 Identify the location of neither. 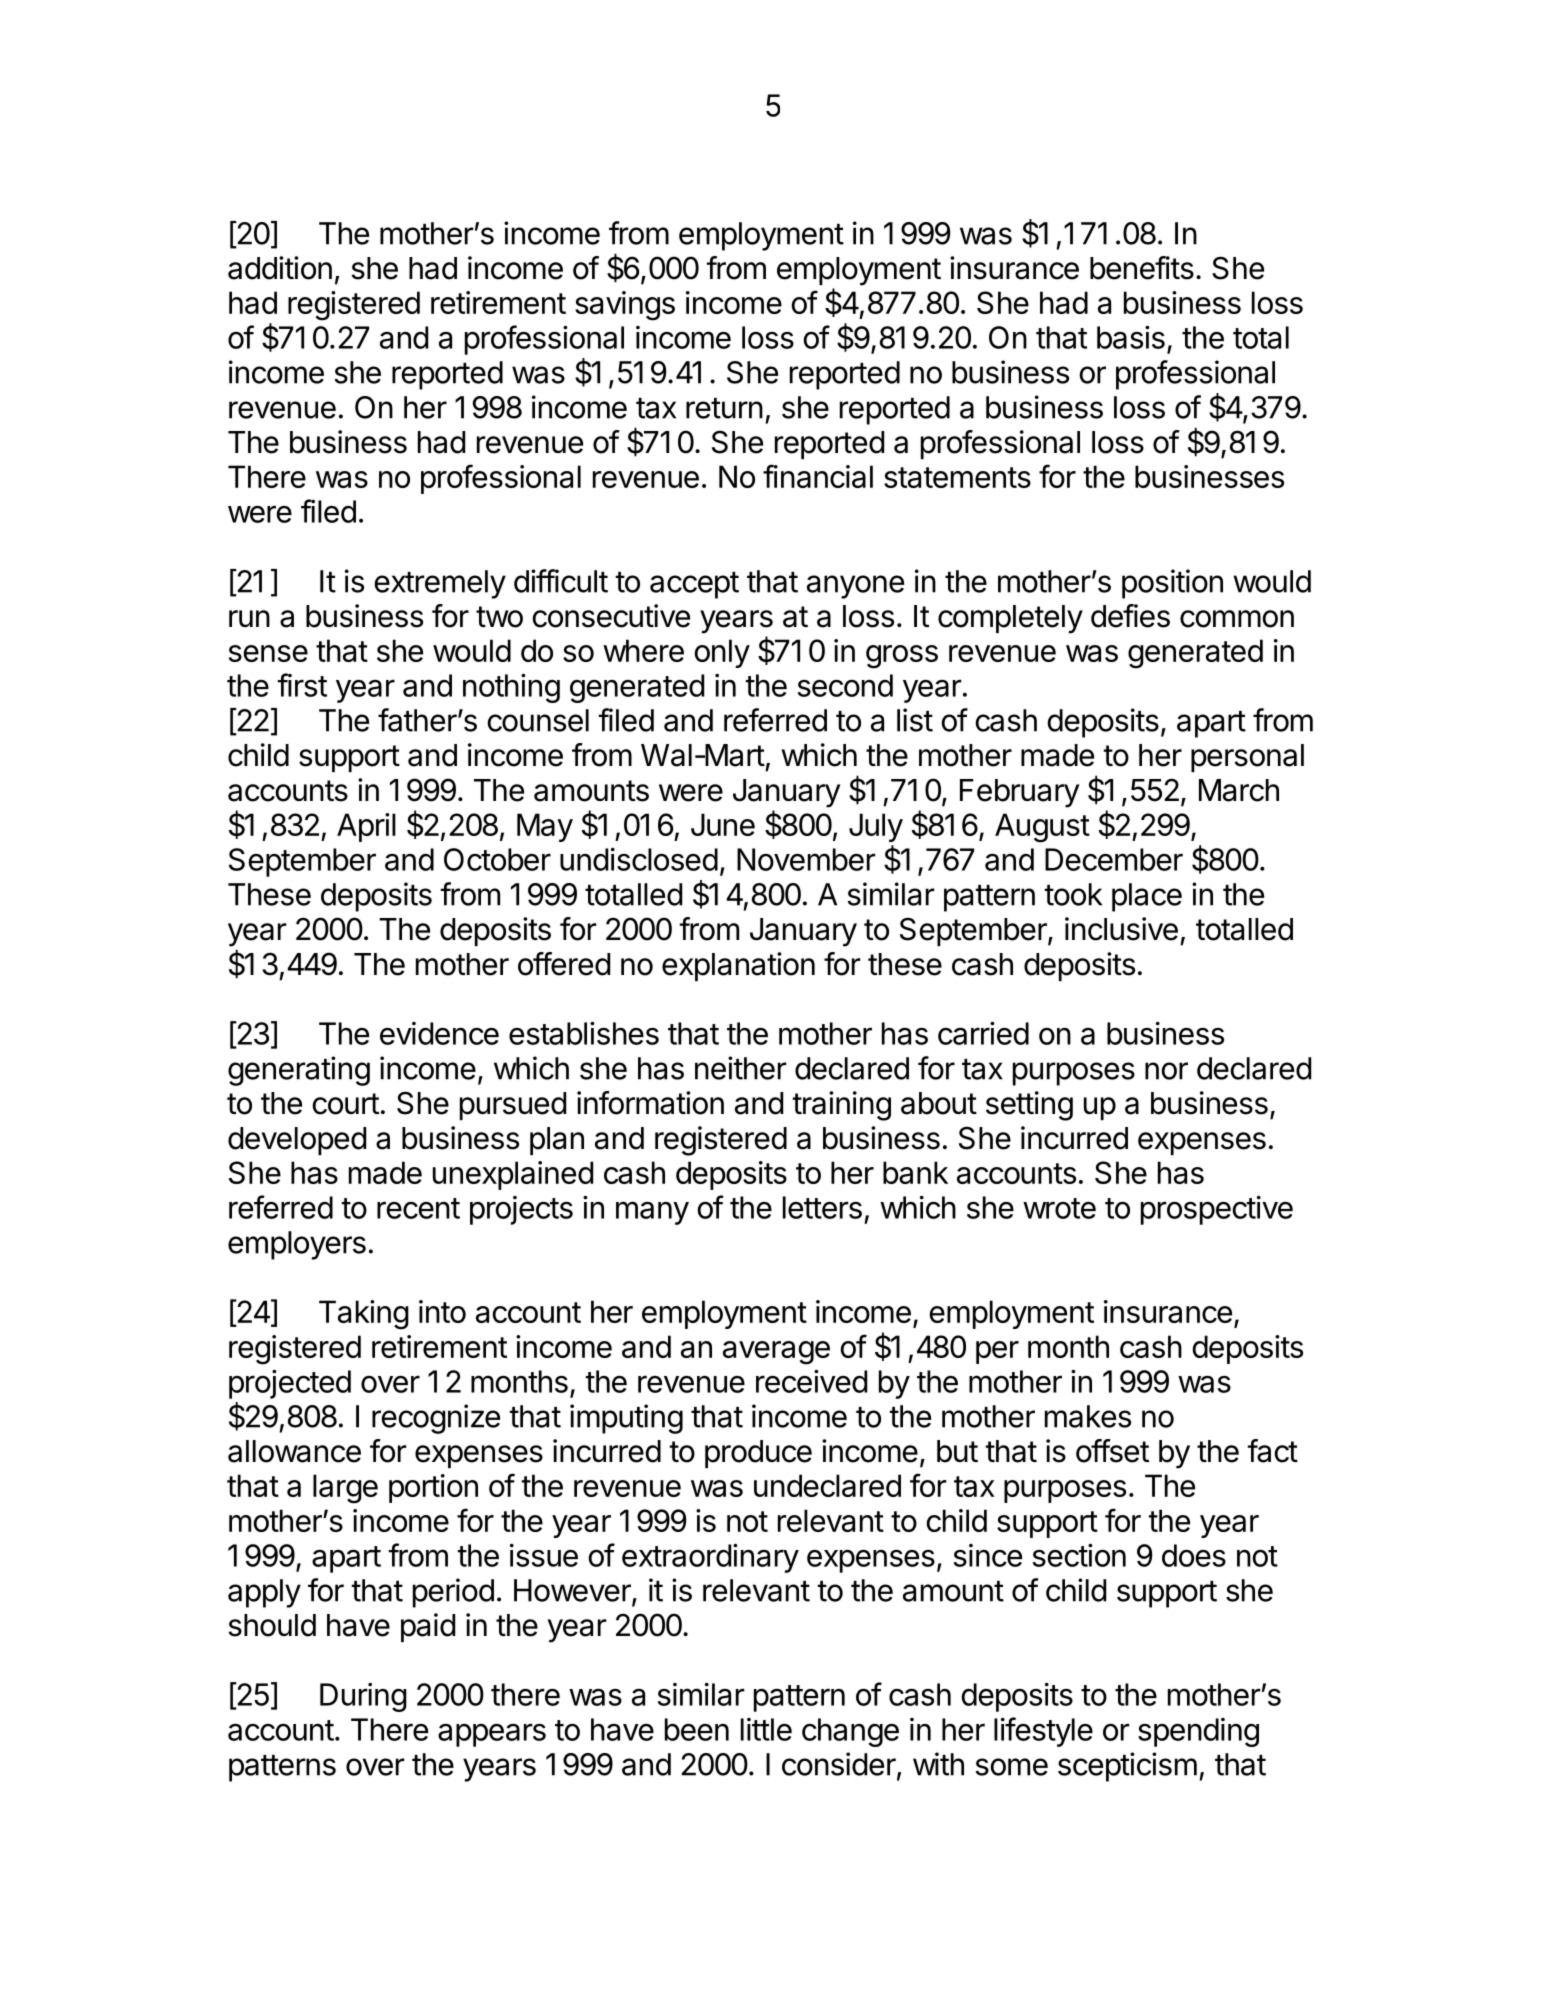
(741, 1068).
